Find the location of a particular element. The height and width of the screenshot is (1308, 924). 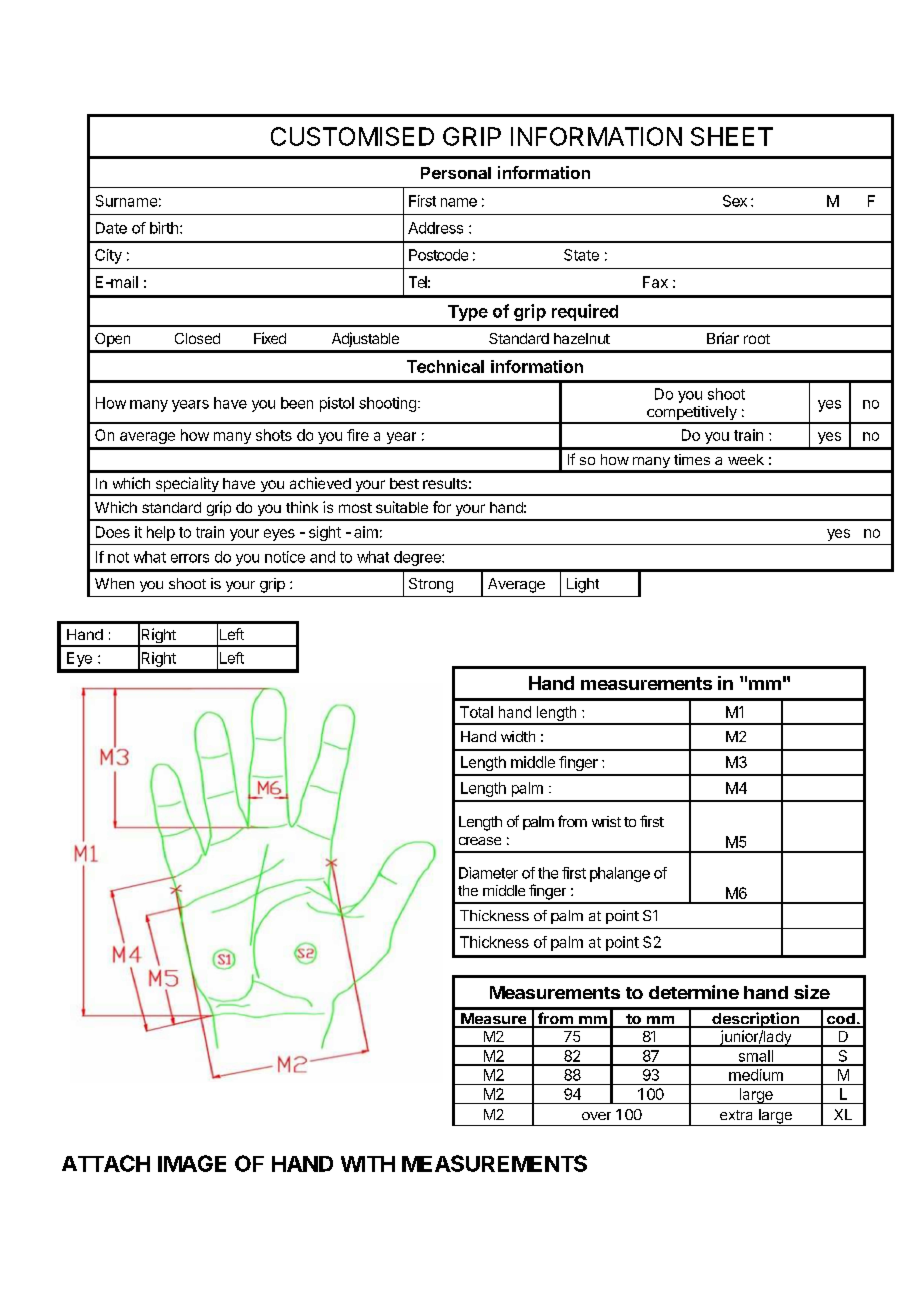

WITH is located at coordinates (368, 1164).
